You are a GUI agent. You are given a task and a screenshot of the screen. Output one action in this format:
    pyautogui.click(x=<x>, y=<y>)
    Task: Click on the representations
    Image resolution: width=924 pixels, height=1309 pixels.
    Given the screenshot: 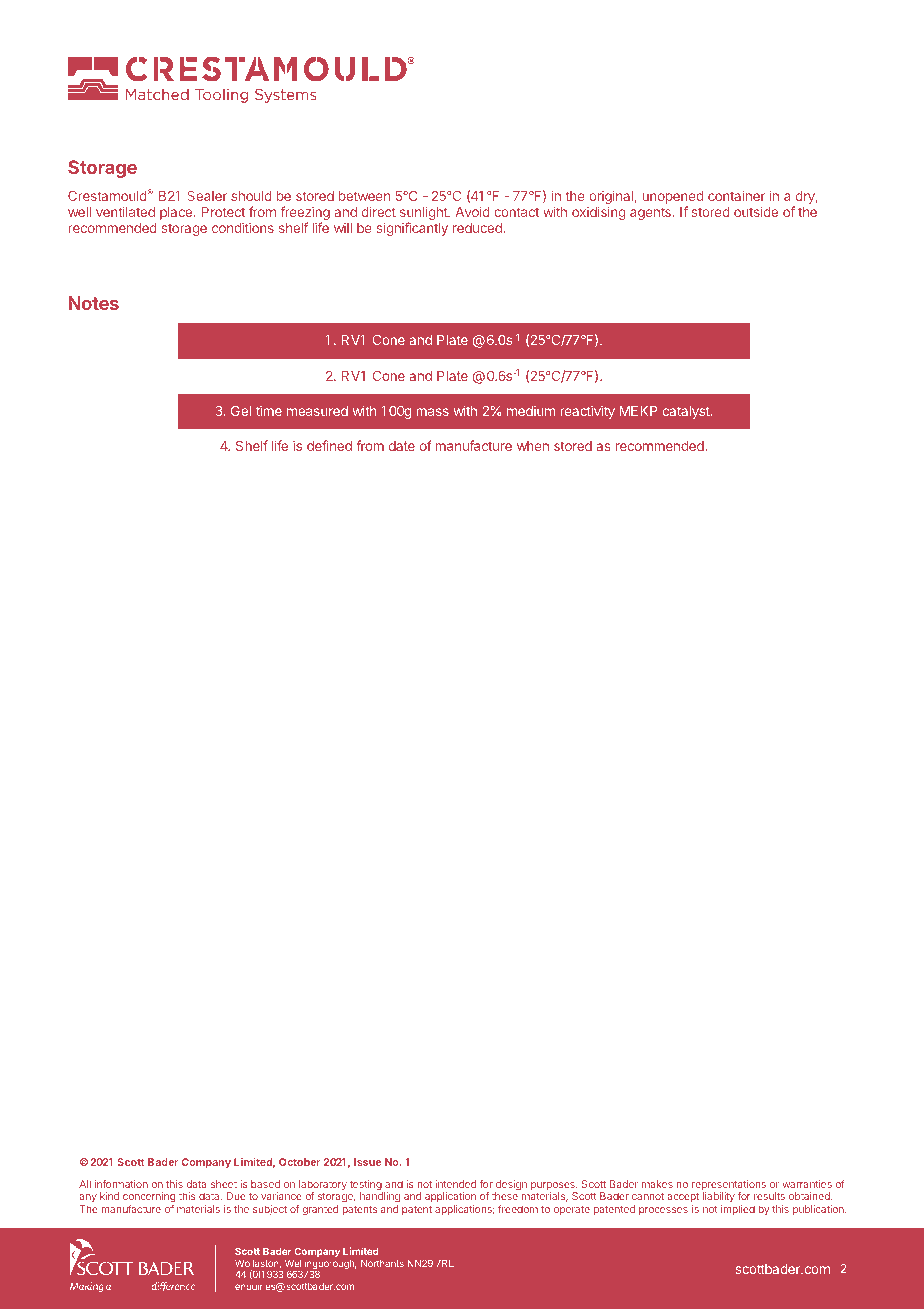 What is the action you would take?
    pyautogui.click(x=729, y=1186)
